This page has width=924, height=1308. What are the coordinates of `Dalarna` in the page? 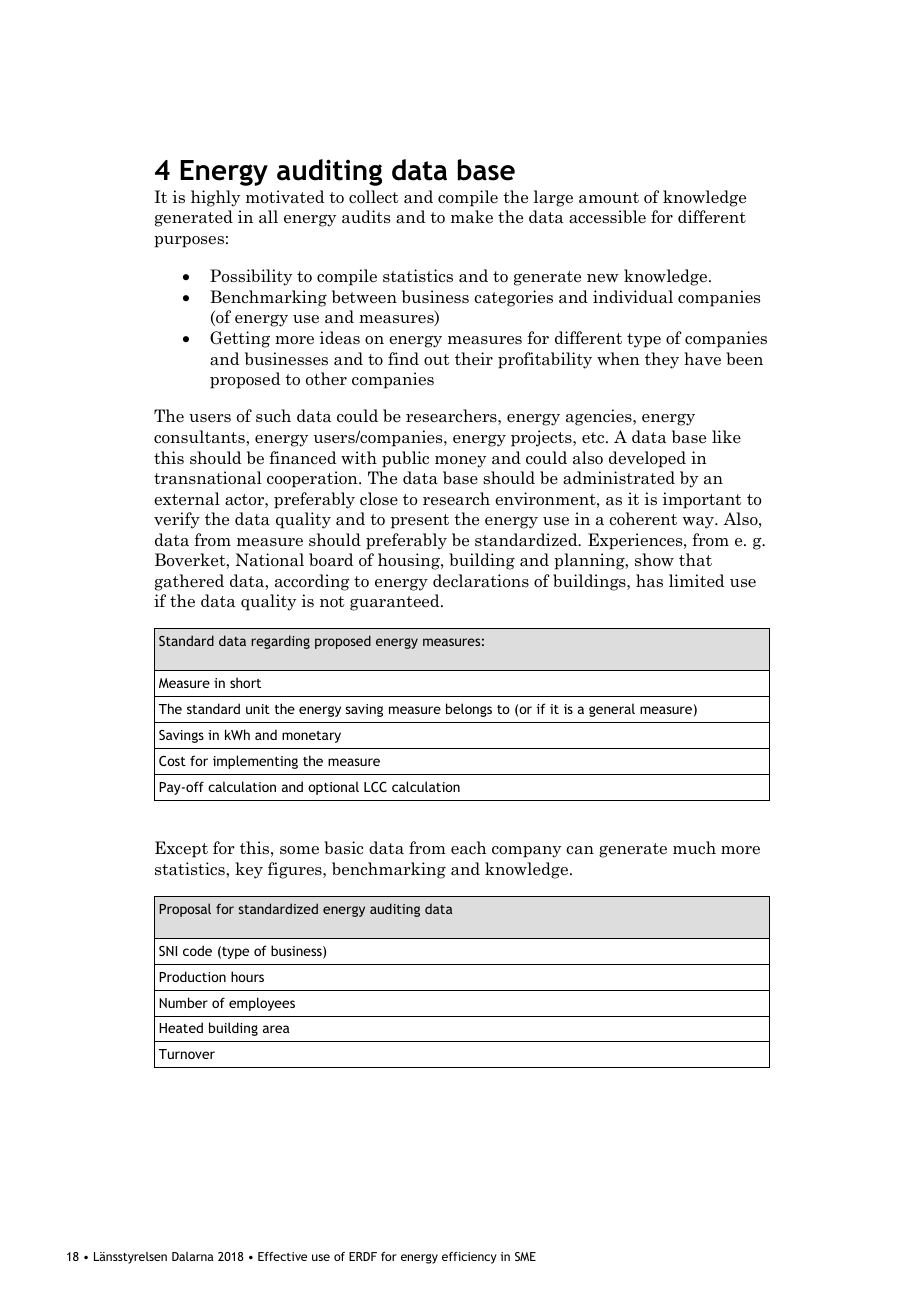 It's located at (193, 1256).
